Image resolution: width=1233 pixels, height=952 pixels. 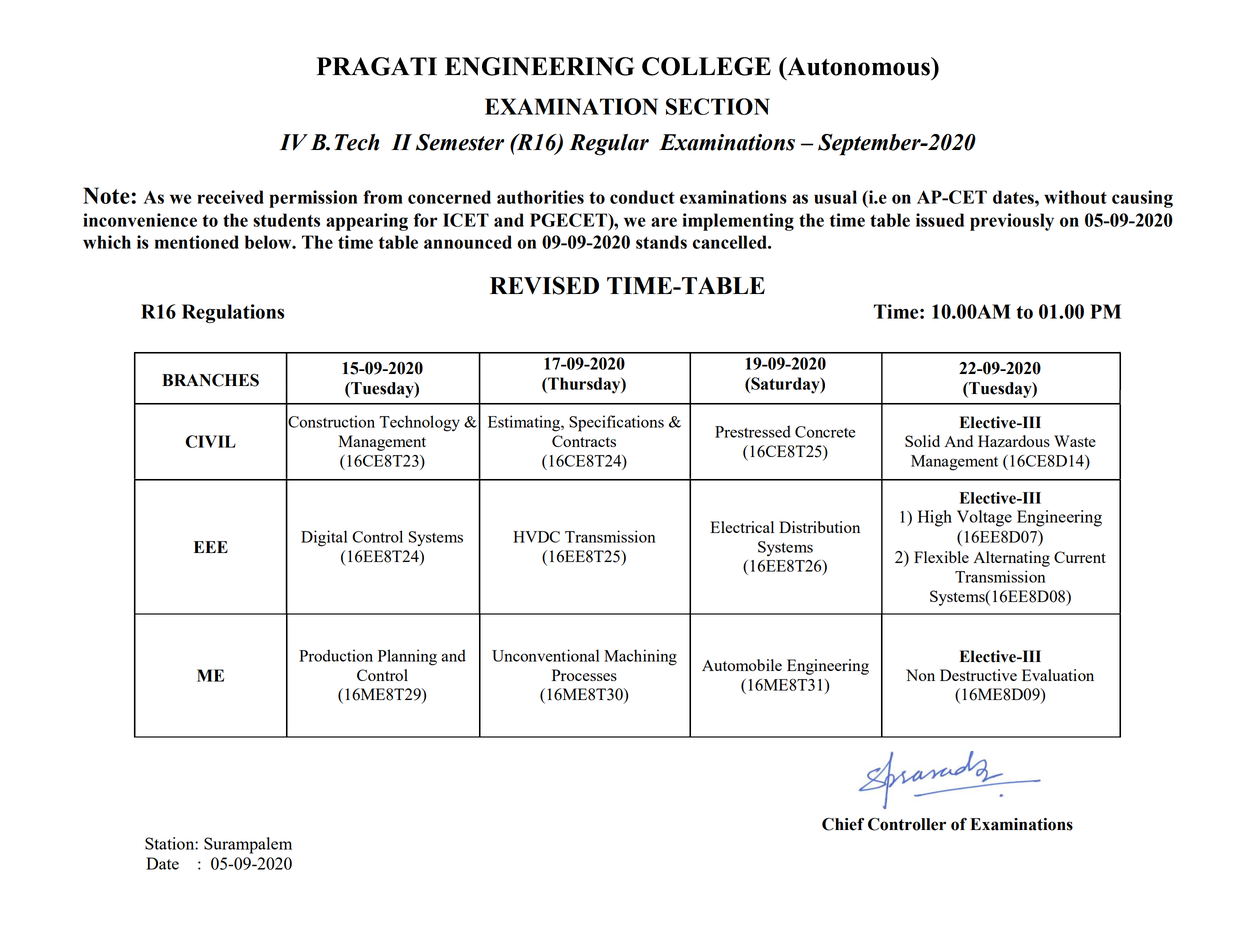 What do you see at coordinates (843, 824) in the screenshot?
I see `Chief` at bounding box center [843, 824].
